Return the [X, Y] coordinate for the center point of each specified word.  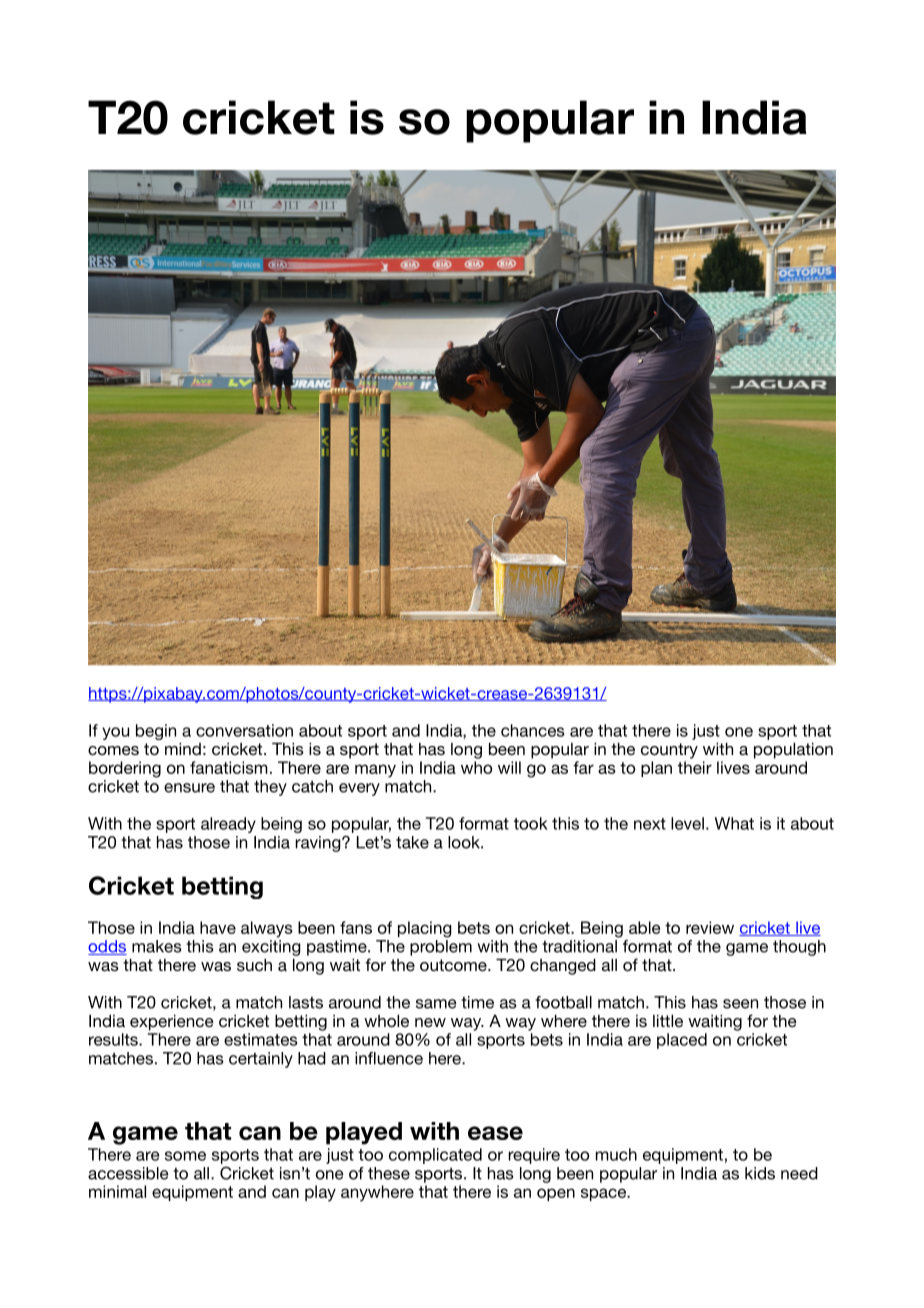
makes [157, 946]
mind [183, 748]
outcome [454, 965]
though [799, 948]
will [509, 767]
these [389, 1173]
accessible [128, 1173]
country [669, 751]
